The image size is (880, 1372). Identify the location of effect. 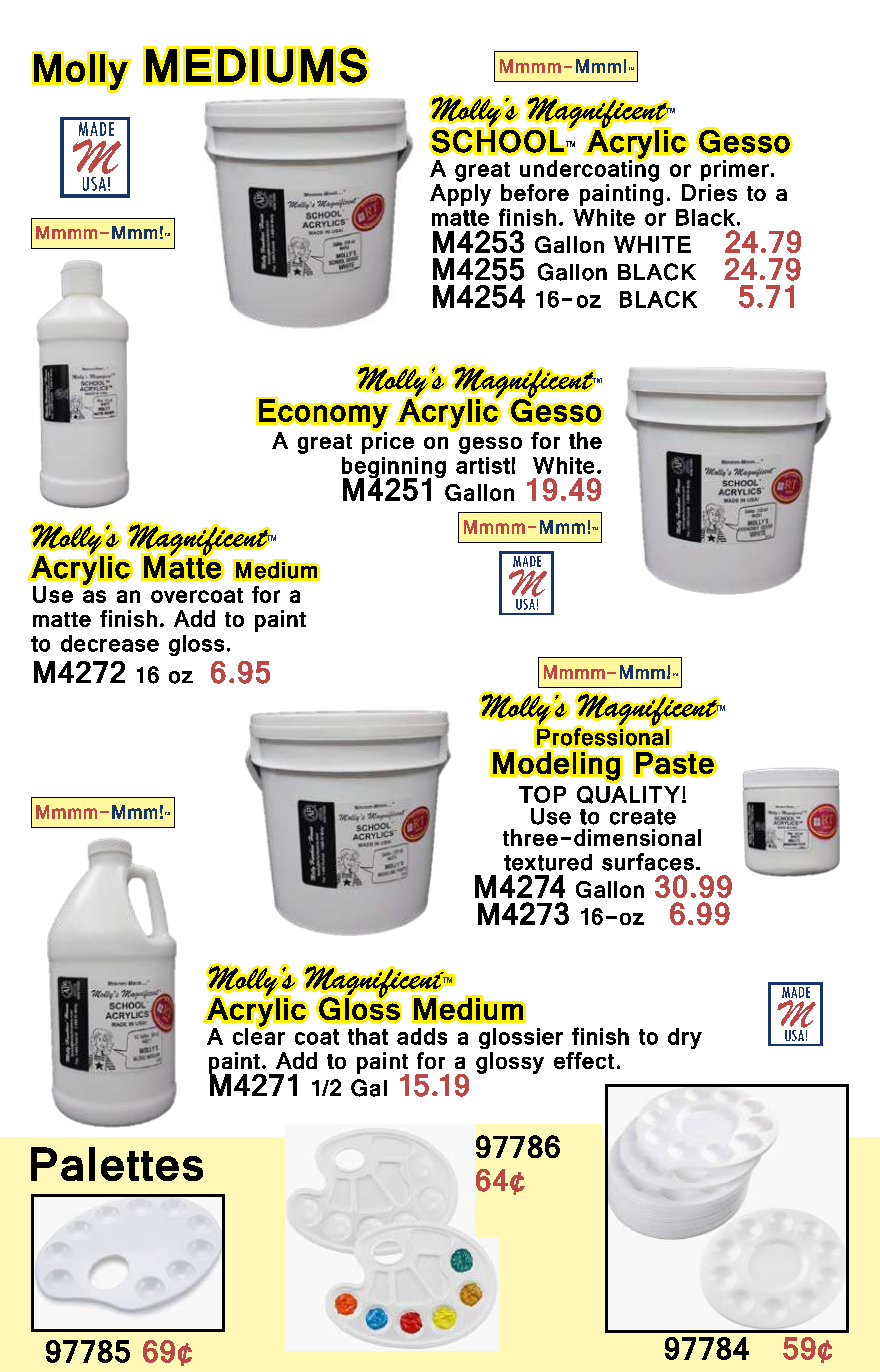
(584, 1060).
